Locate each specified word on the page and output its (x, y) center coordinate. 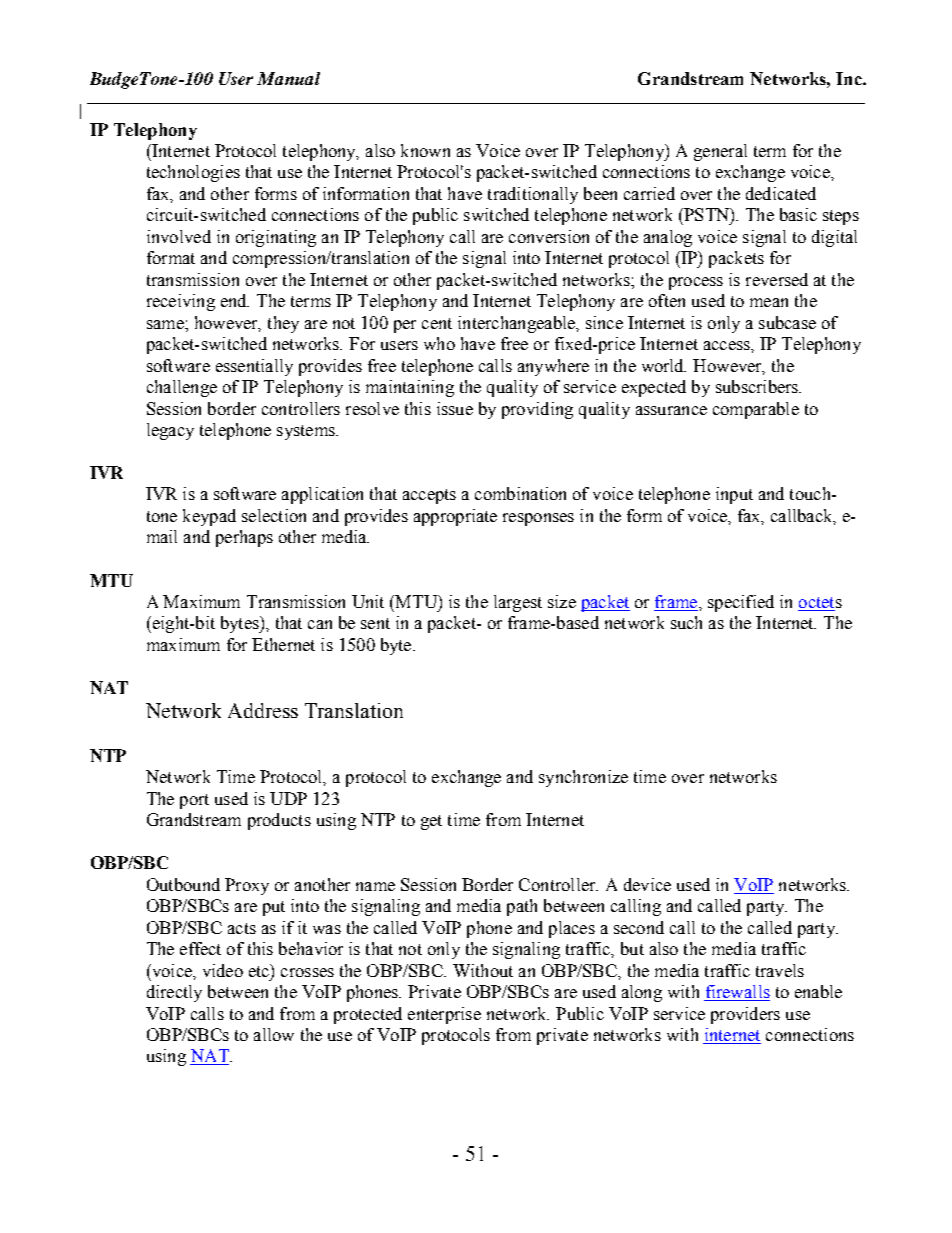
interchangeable (517, 324)
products (279, 821)
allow (274, 1034)
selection (274, 515)
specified (741, 603)
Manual (288, 78)
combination (520, 493)
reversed (777, 279)
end (235, 300)
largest (518, 603)
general (720, 152)
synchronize (583, 778)
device (647, 884)
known (425, 150)
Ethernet (283, 644)
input (734, 495)
